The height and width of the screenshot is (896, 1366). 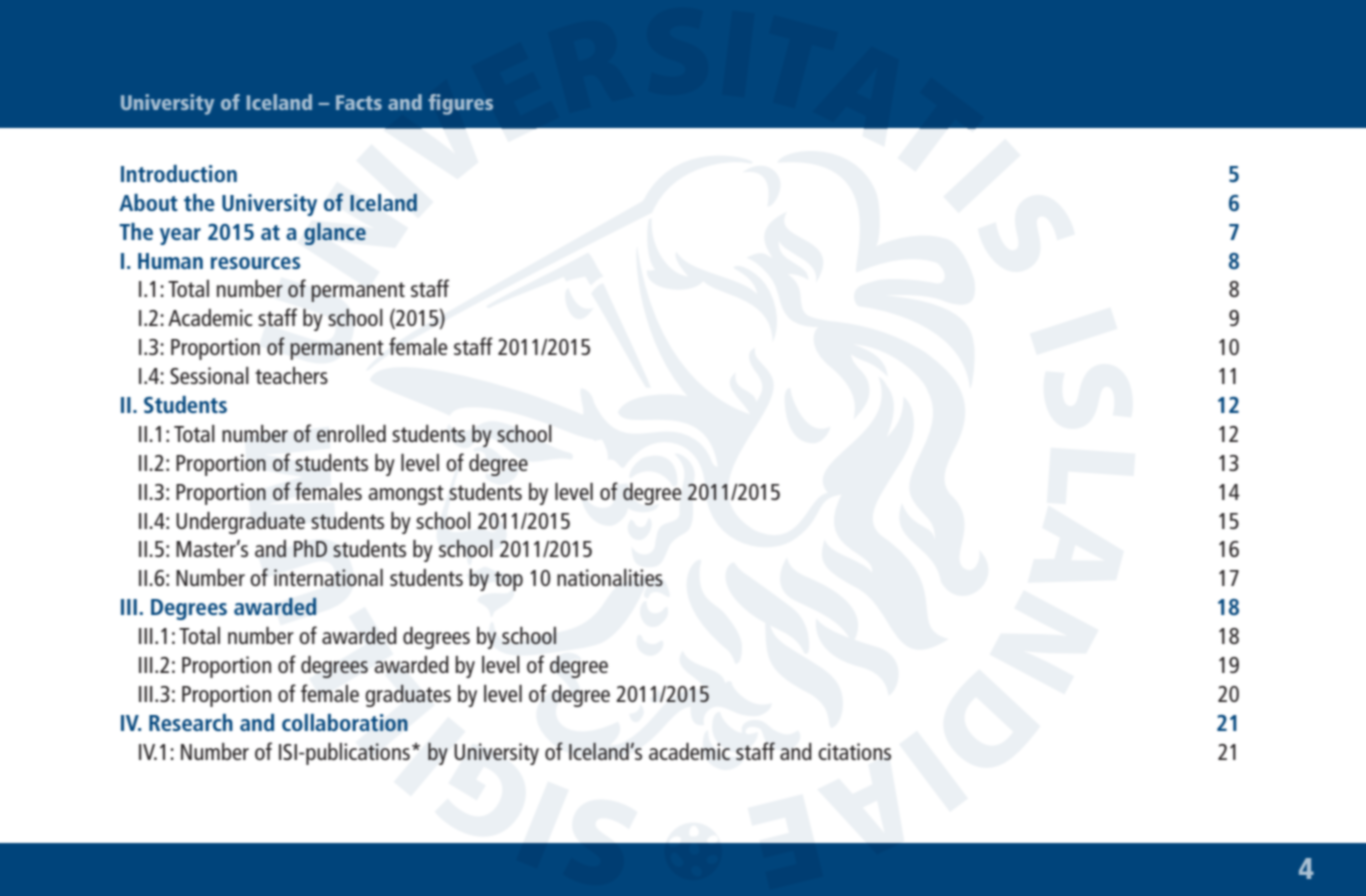 I want to click on Facts, so click(x=359, y=102).
